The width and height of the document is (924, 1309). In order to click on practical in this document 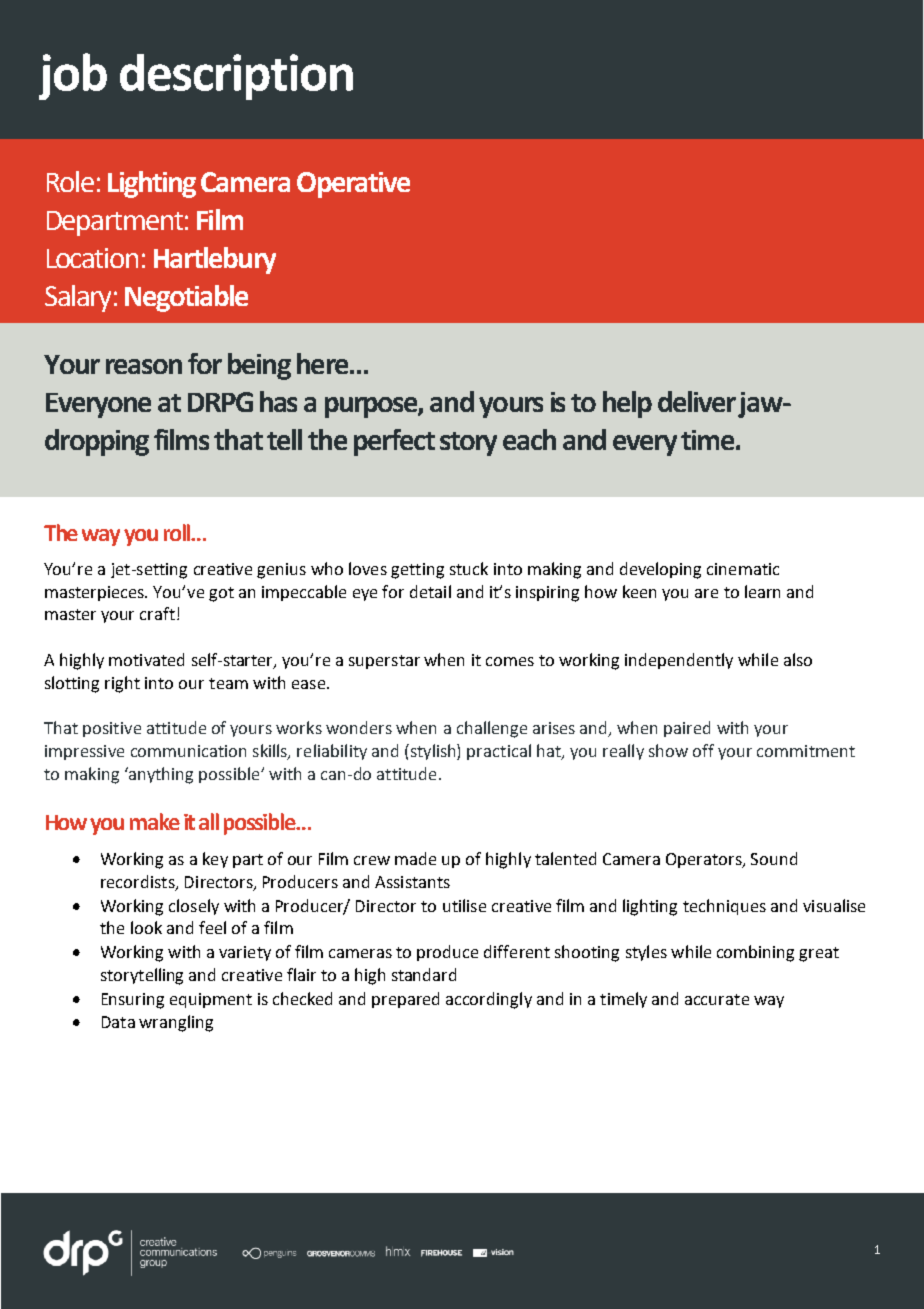, I will do `click(499, 752)`.
